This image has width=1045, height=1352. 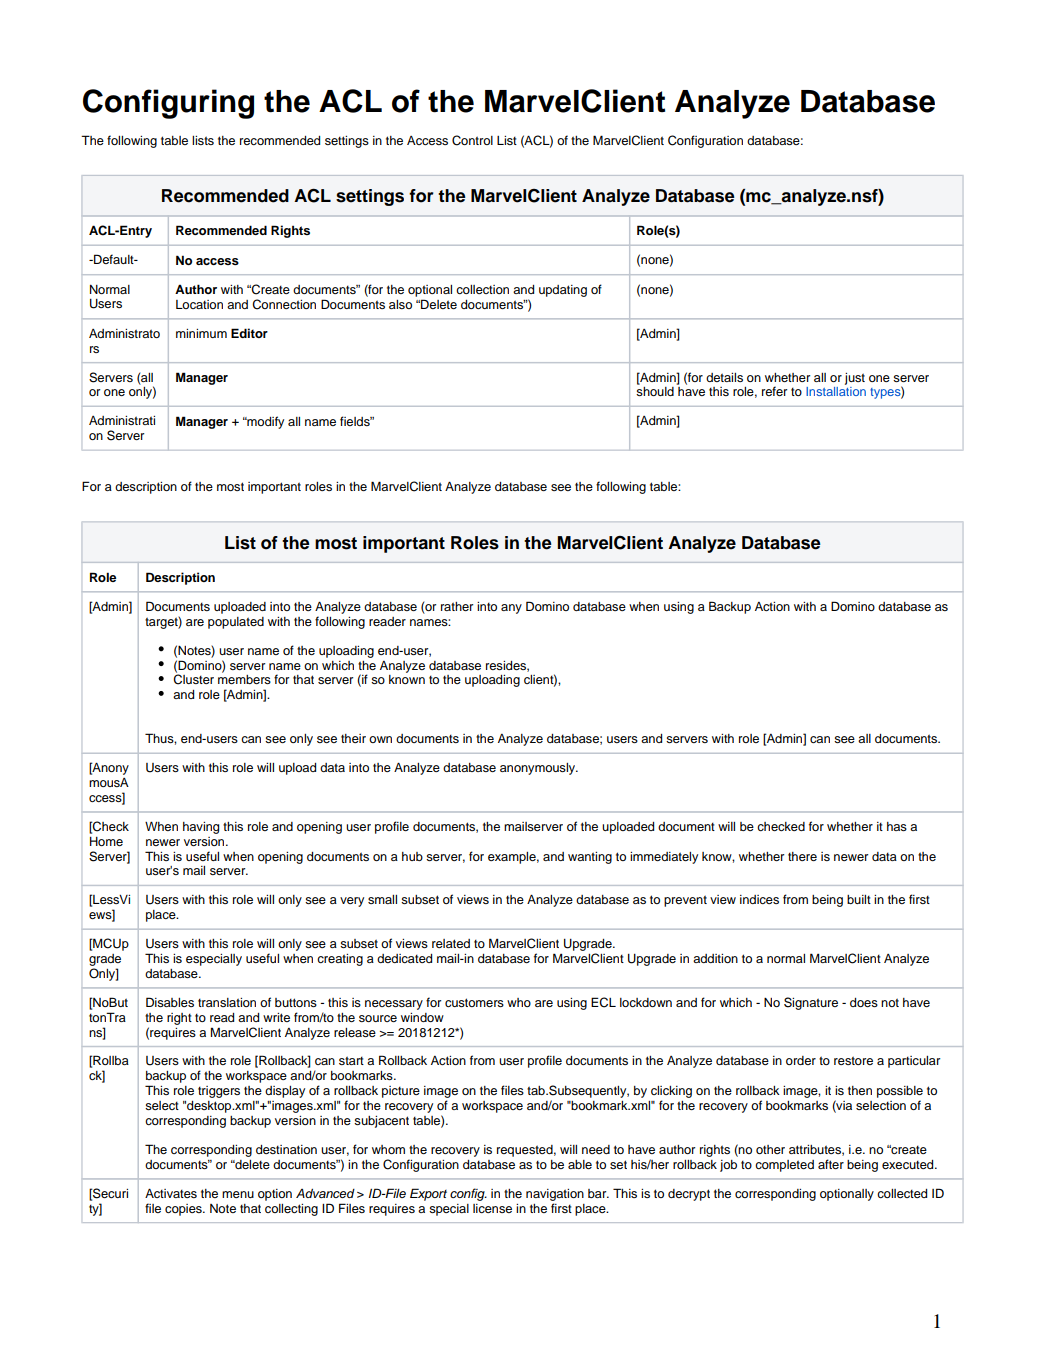 I want to click on translation, so click(x=227, y=1002).
